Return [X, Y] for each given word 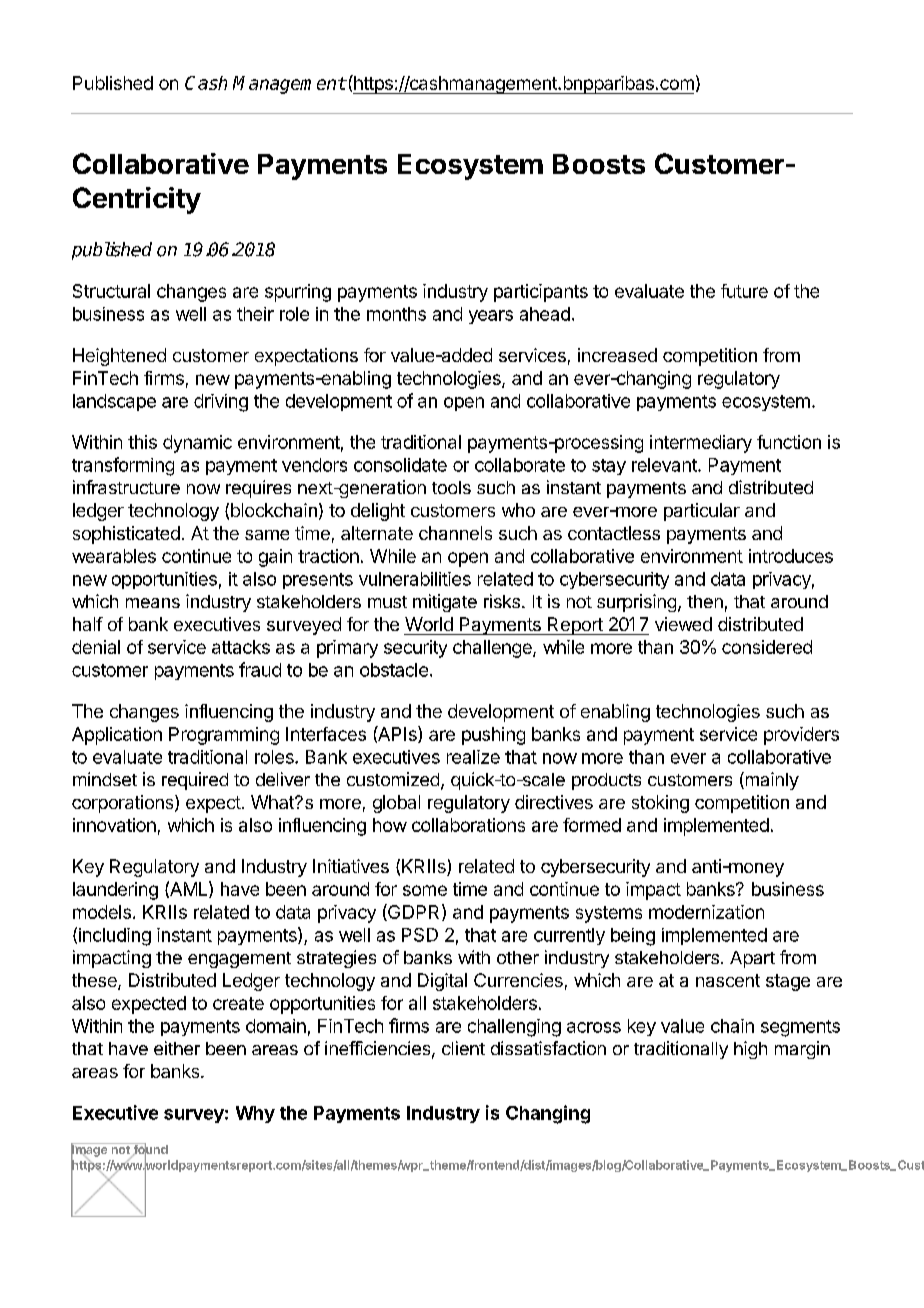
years [491, 317]
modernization [706, 912]
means [153, 603]
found [149, 1150]
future [744, 291]
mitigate [445, 603]
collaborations [468, 825]
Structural [111, 291]
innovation [114, 825]
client [463, 1048]
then [705, 601]
